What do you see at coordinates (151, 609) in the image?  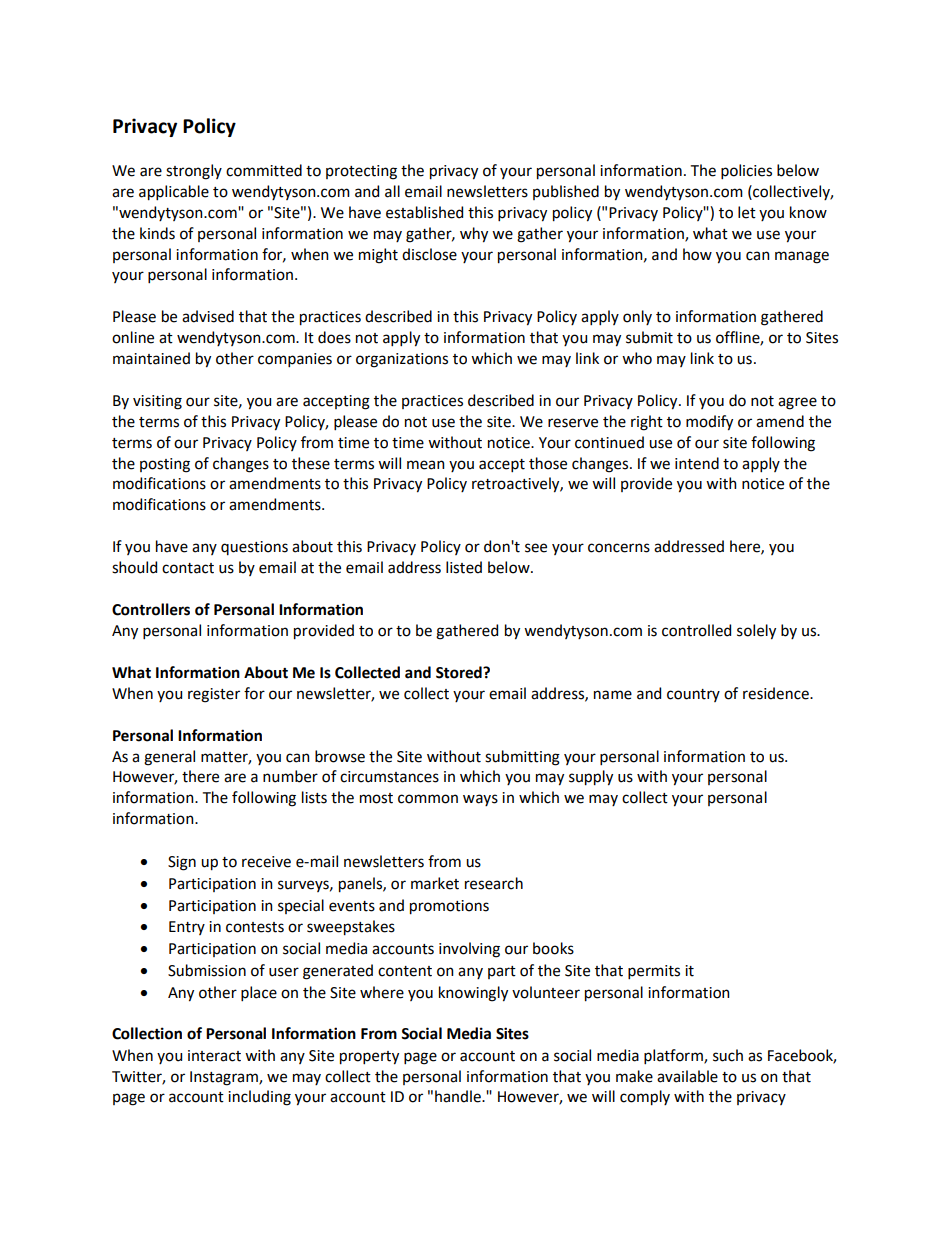 I see `Controllers` at bounding box center [151, 609].
